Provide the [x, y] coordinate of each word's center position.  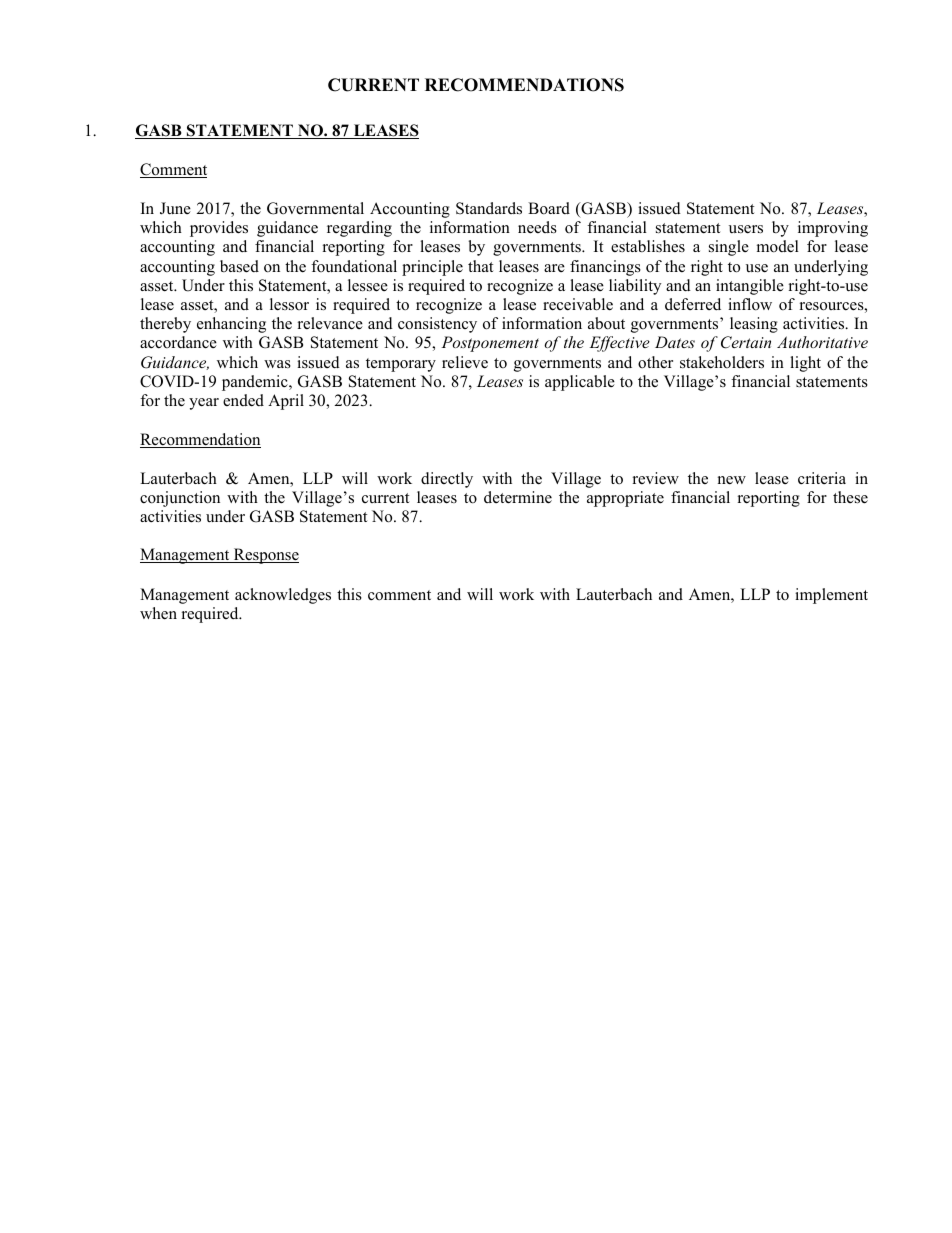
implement [831, 596]
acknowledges [283, 596]
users [746, 229]
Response [265, 556]
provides [219, 229]
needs [537, 227]
